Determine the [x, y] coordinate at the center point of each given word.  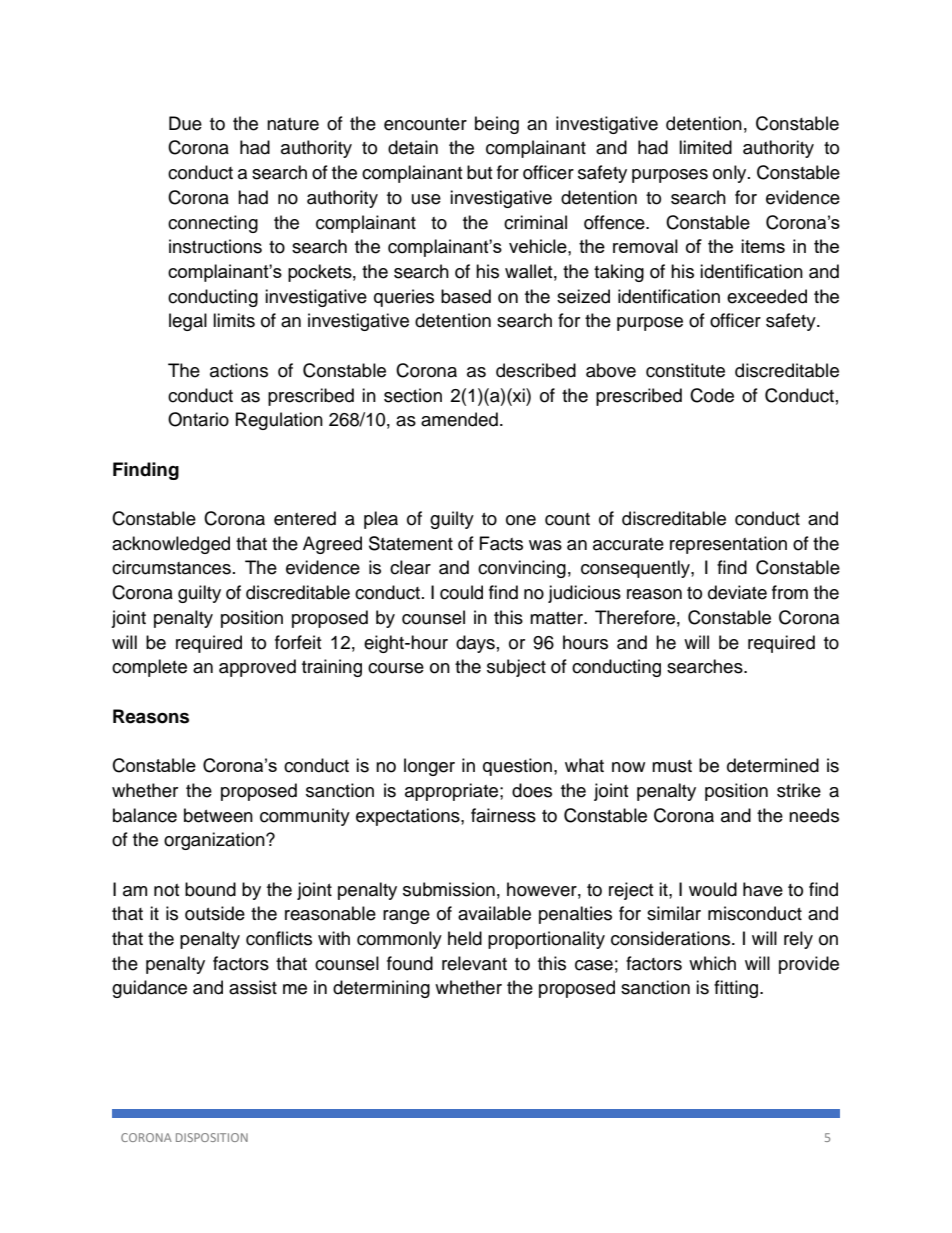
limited [705, 147]
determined [773, 765]
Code [712, 395]
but [479, 172]
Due [185, 123]
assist [253, 987]
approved [257, 668]
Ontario [198, 419]
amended [459, 419]
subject [516, 668]
